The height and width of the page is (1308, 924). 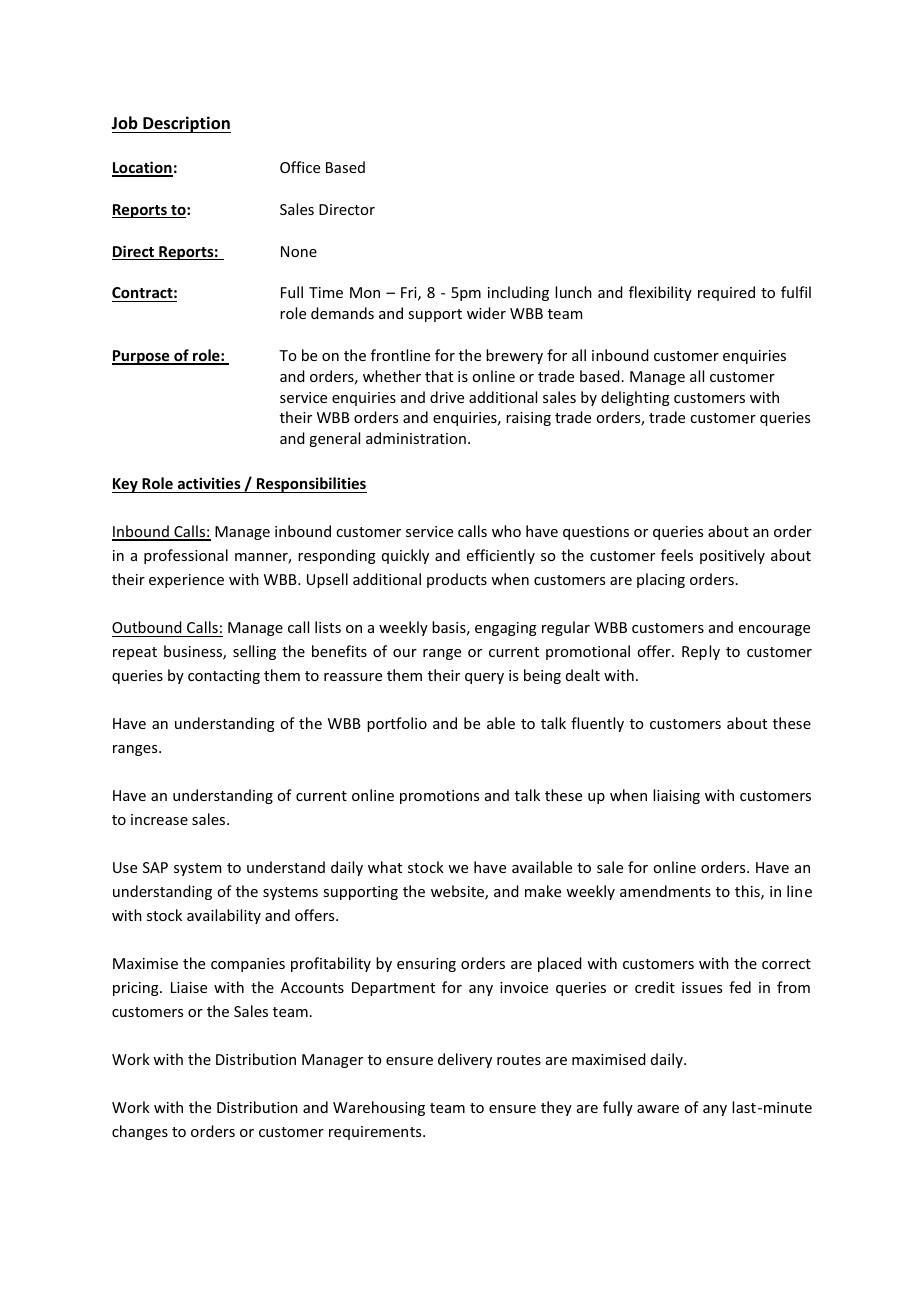 What do you see at coordinates (635, 398) in the page?
I see `delighting` at bounding box center [635, 398].
